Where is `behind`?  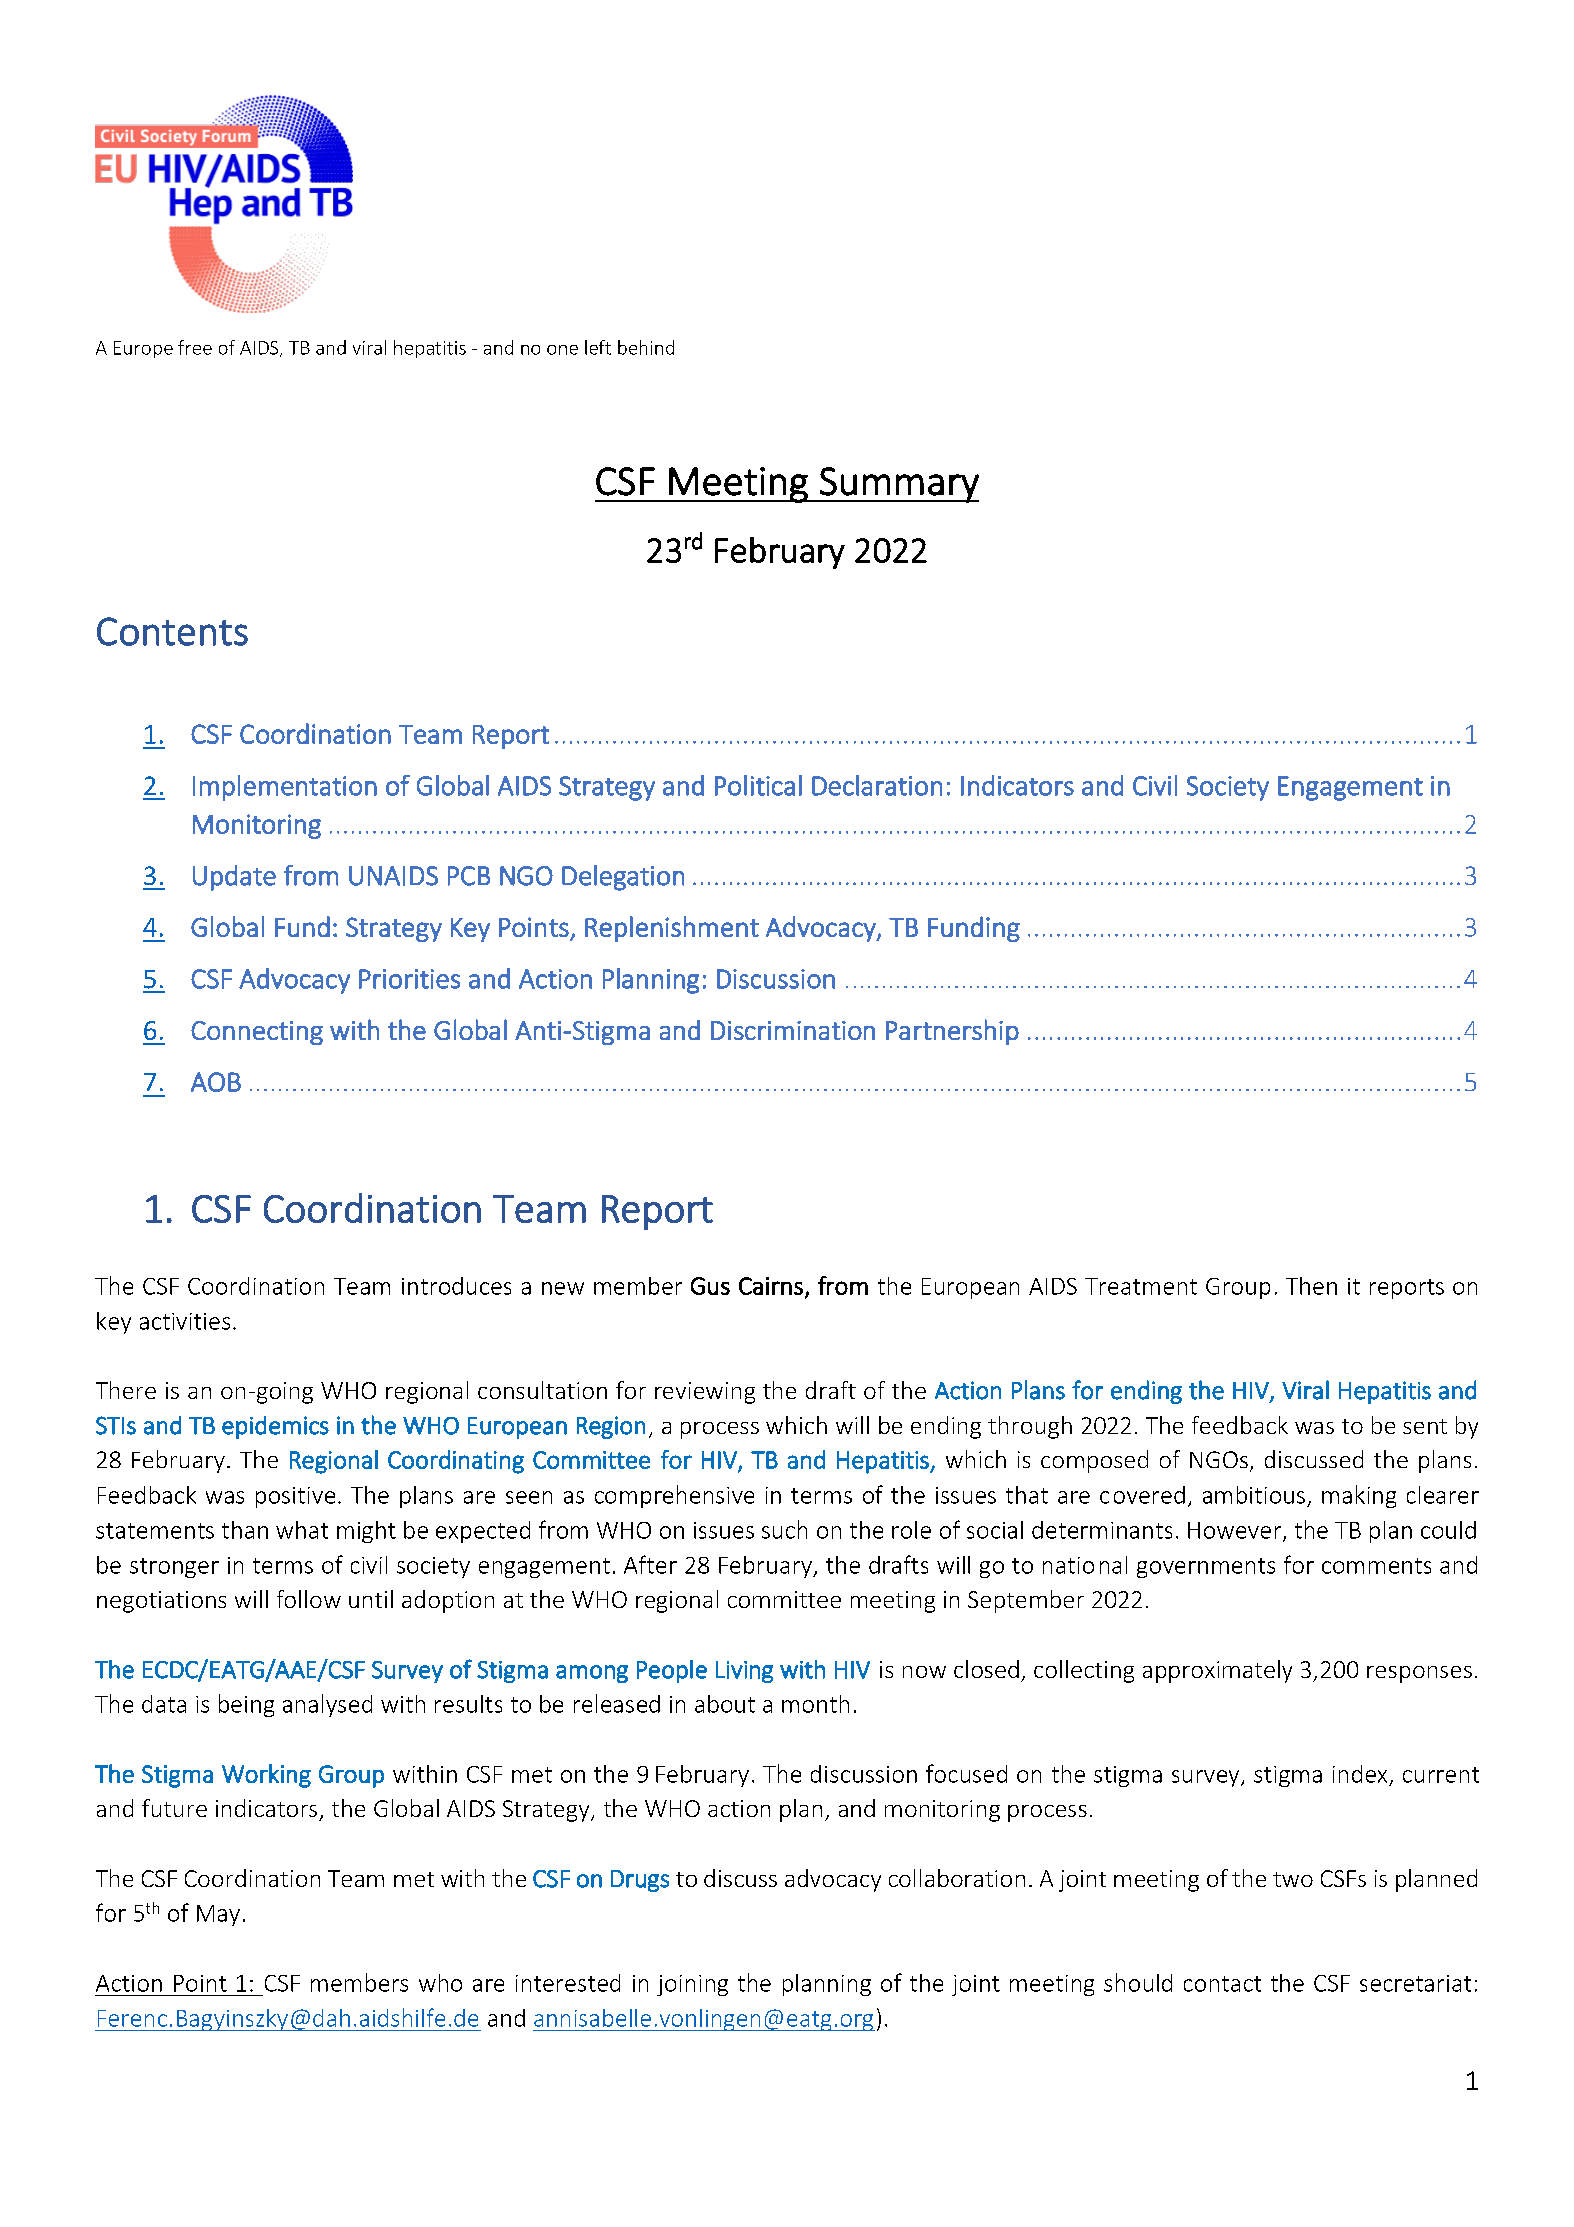 behind is located at coordinates (646, 347).
